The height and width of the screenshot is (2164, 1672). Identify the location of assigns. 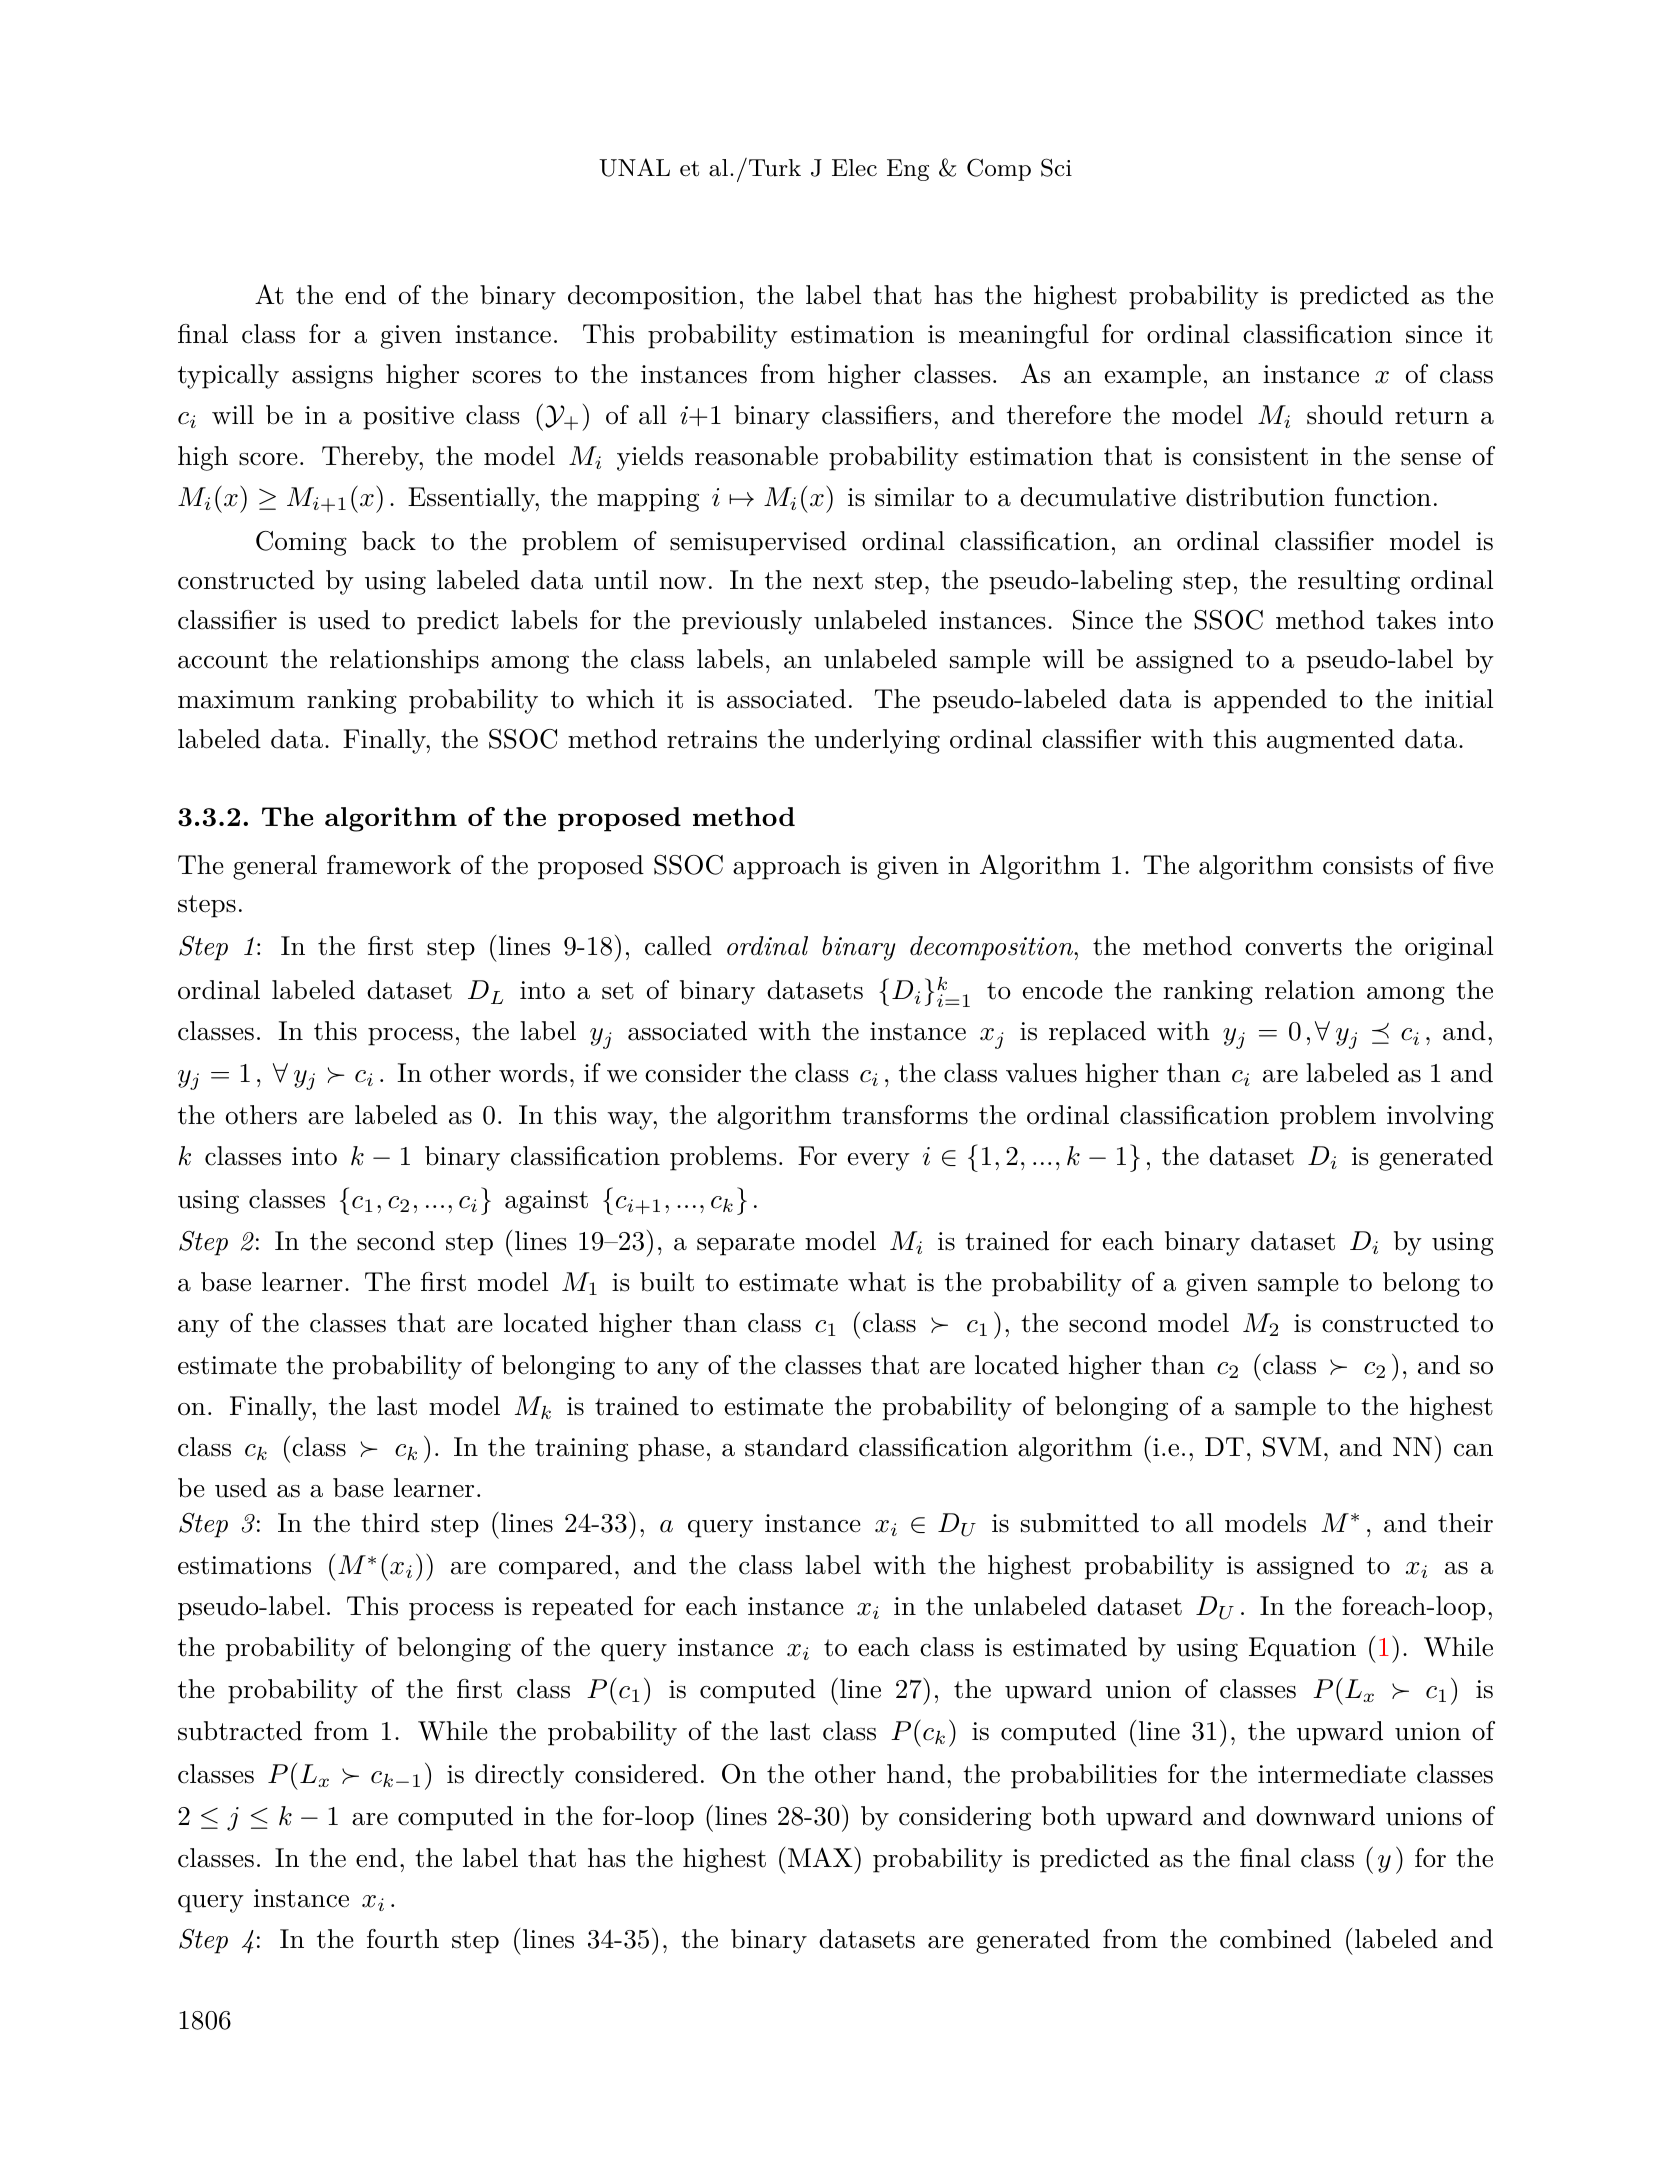
(332, 377).
